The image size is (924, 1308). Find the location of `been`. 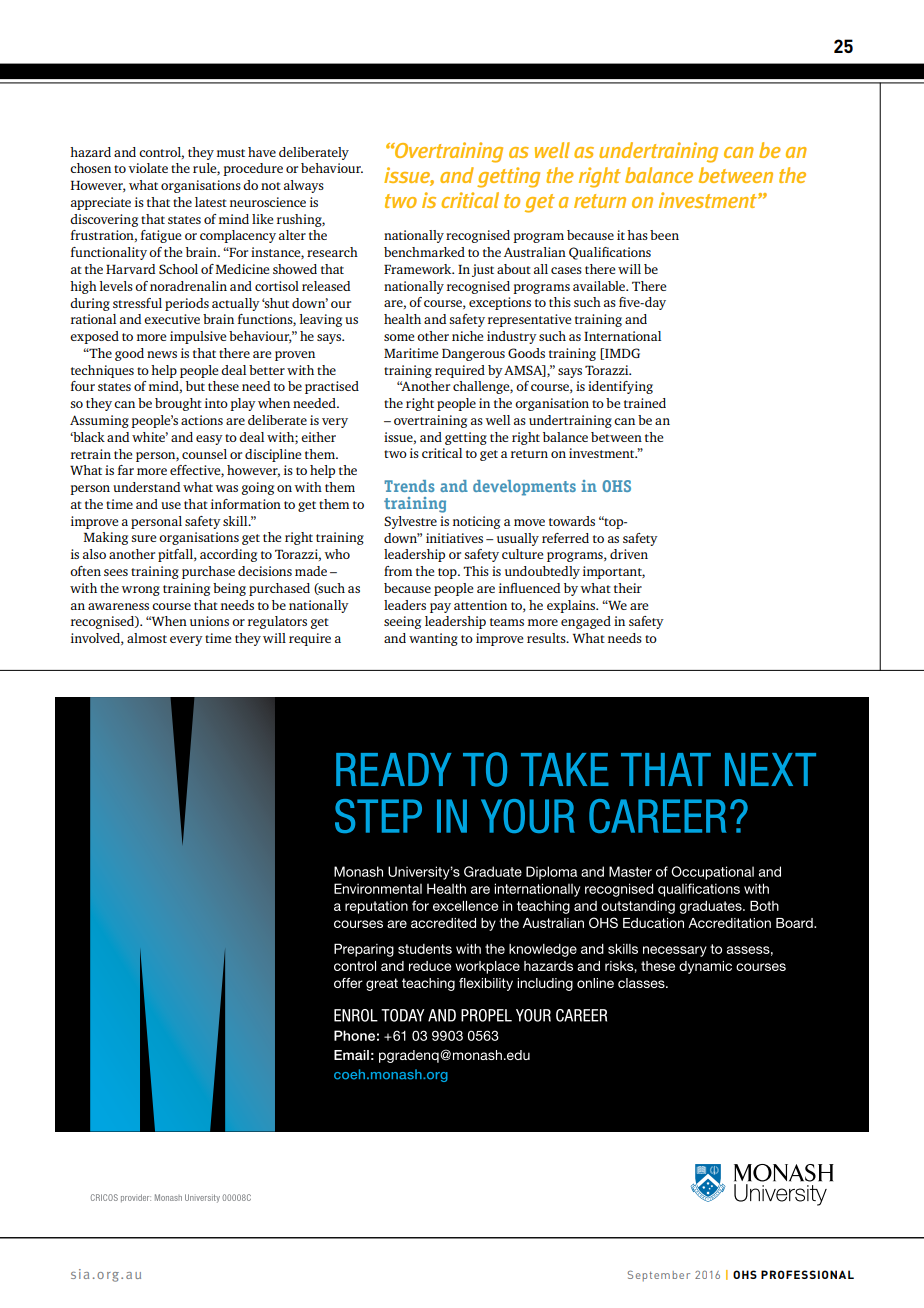

been is located at coordinates (664, 235).
